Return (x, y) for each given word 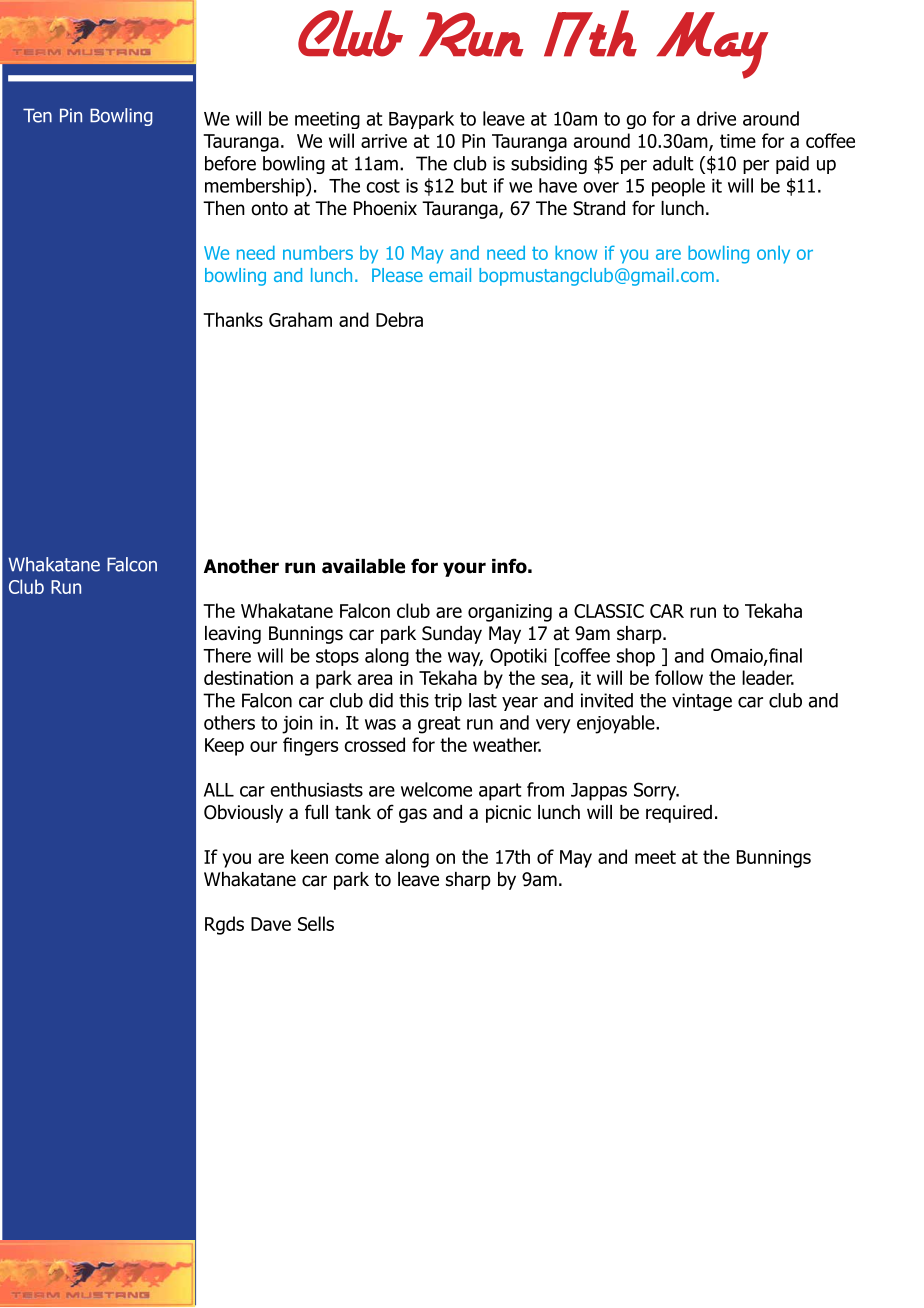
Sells (316, 923)
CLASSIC (609, 611)
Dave (271, 924)
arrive (384, 141)
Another (241, 566)
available (363, 566)
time (738, 141)
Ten (37, 115)
